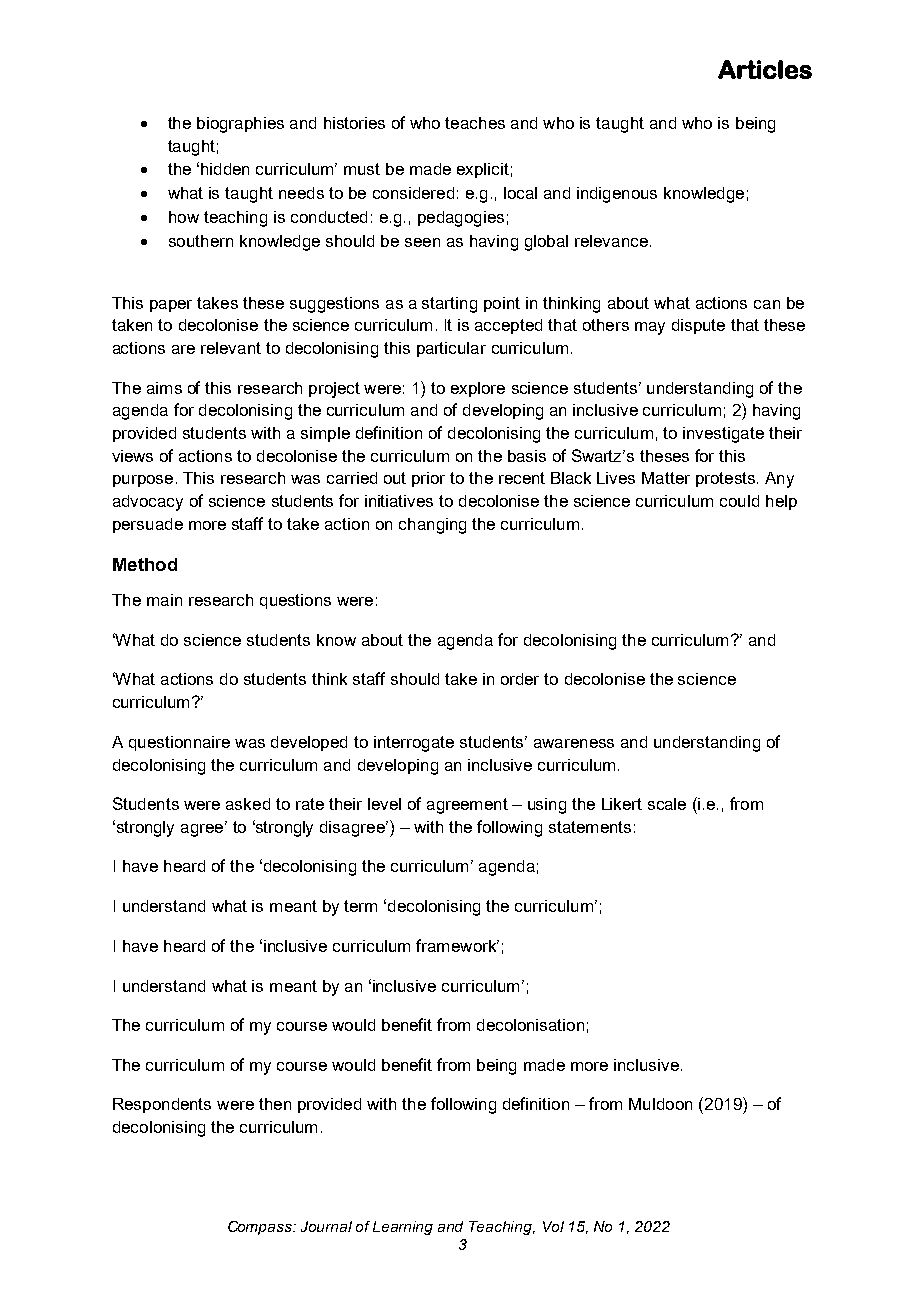  I want to click on relevant, so click(231, 348).
